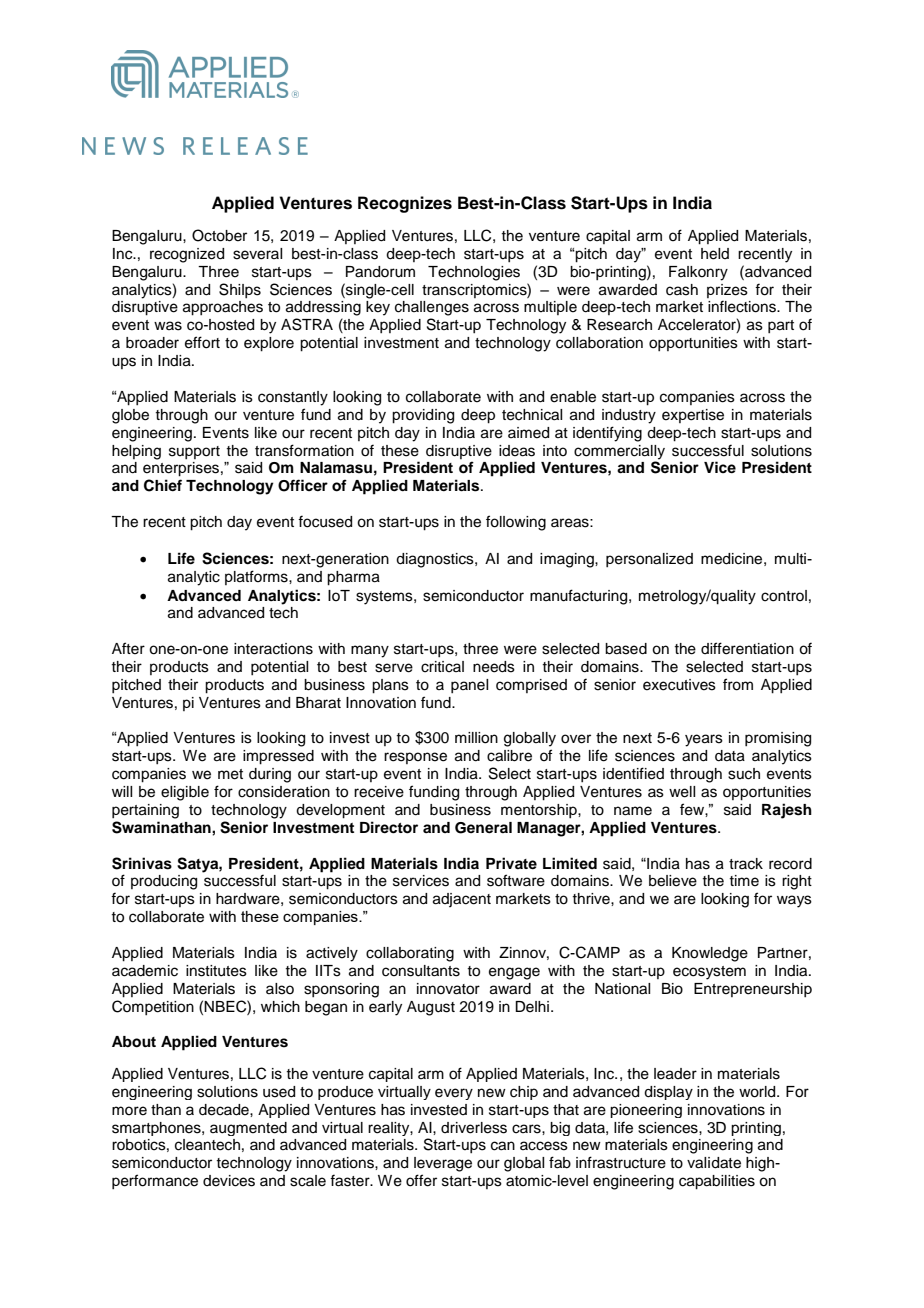  Describe the element at coordinates (469, 686) in the screenshot. I see `panel` at that location.
